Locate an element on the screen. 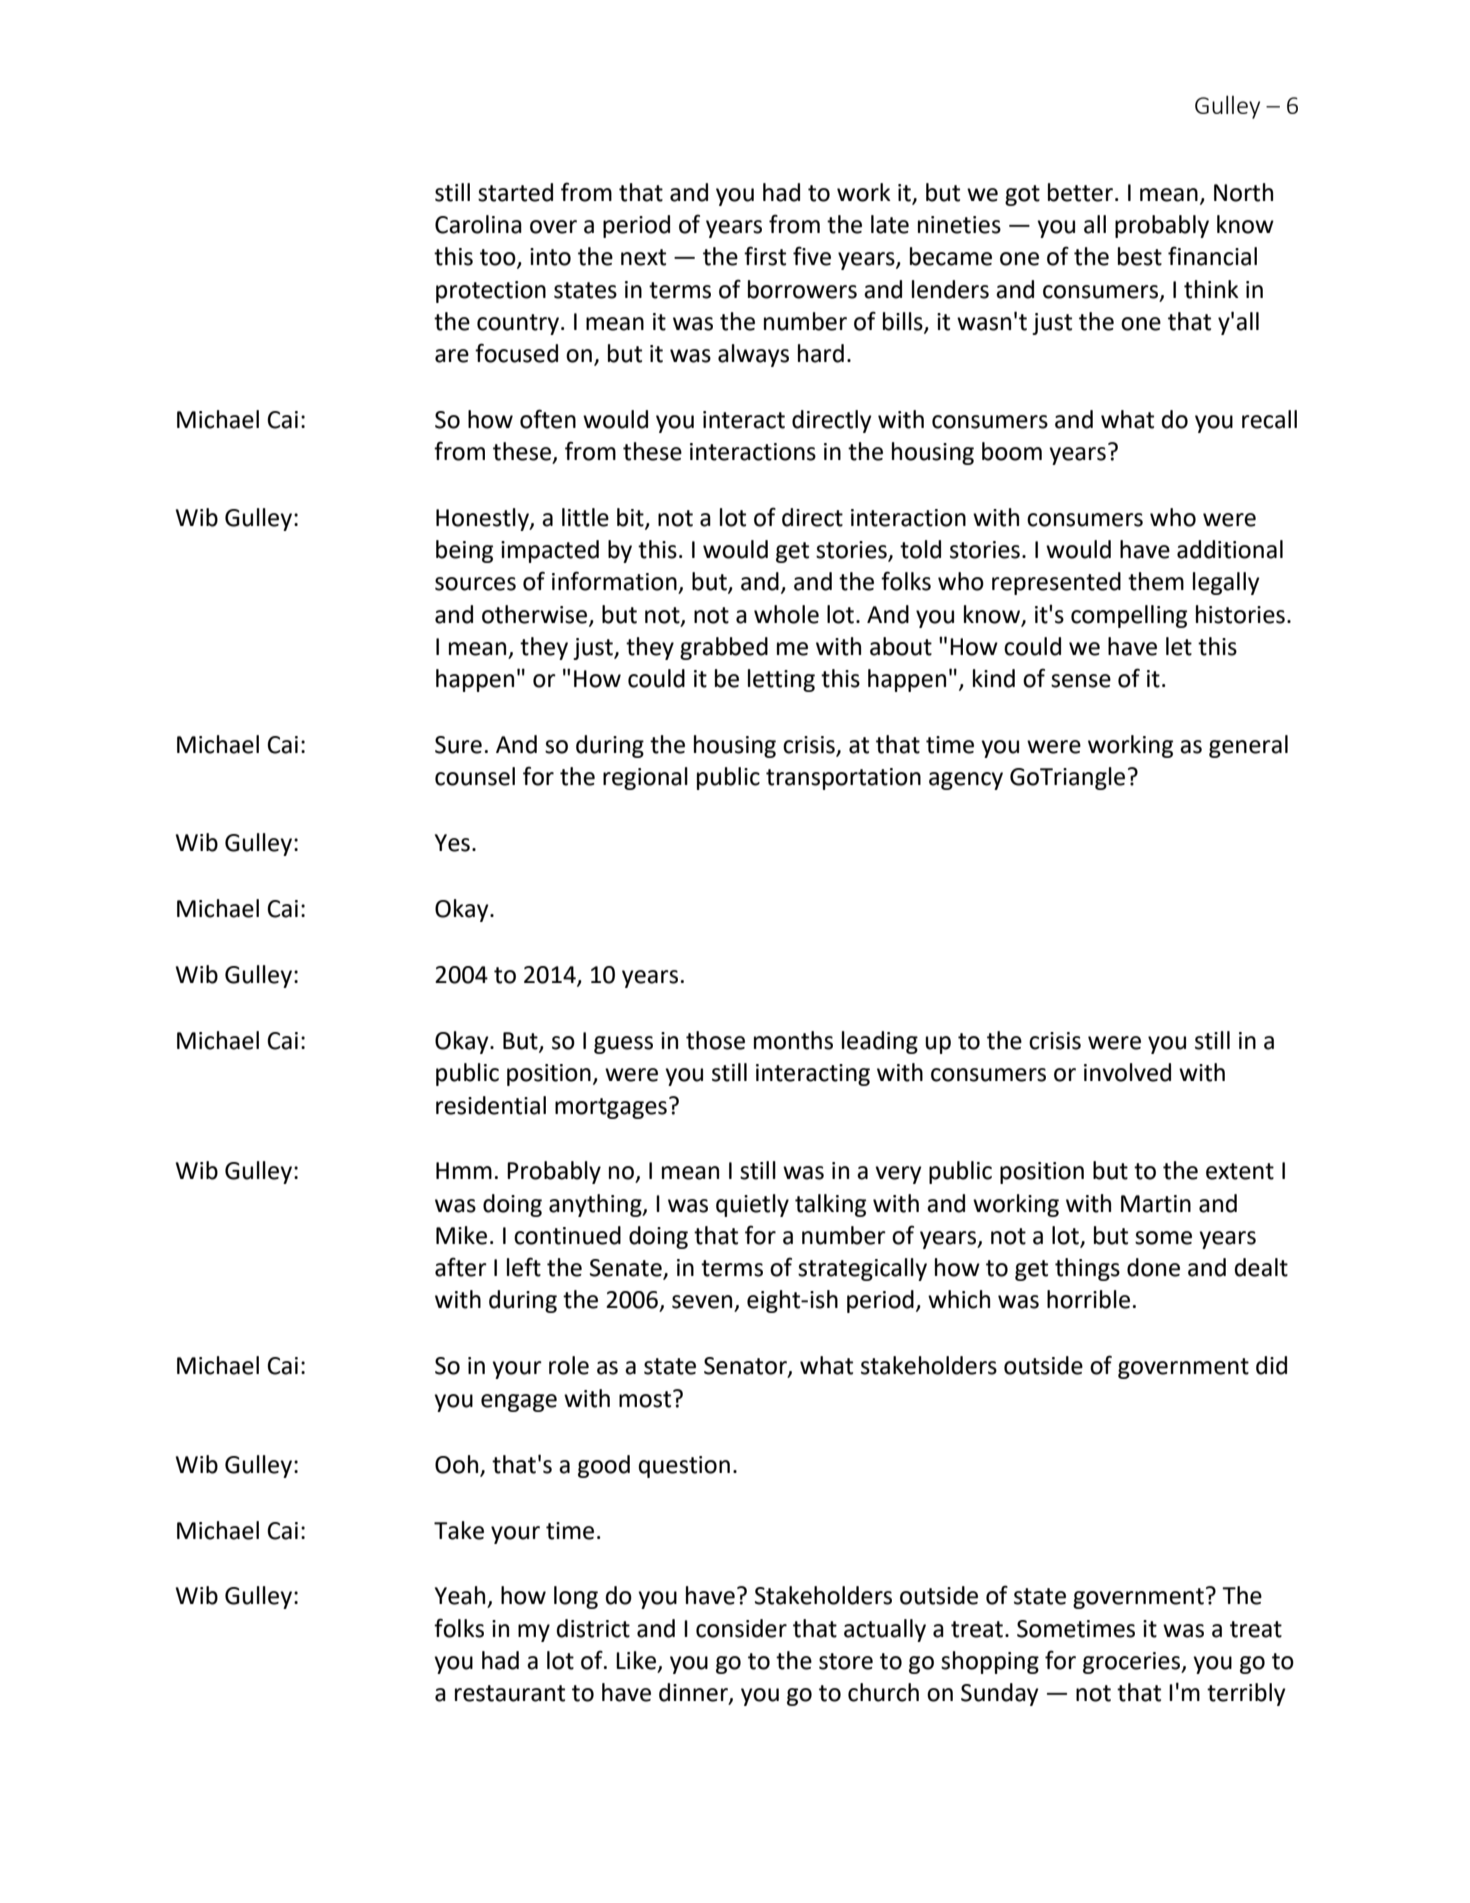 The height and width of the screenshot is (1903, 1470). strategically is located at coordinates (862, 1269).
